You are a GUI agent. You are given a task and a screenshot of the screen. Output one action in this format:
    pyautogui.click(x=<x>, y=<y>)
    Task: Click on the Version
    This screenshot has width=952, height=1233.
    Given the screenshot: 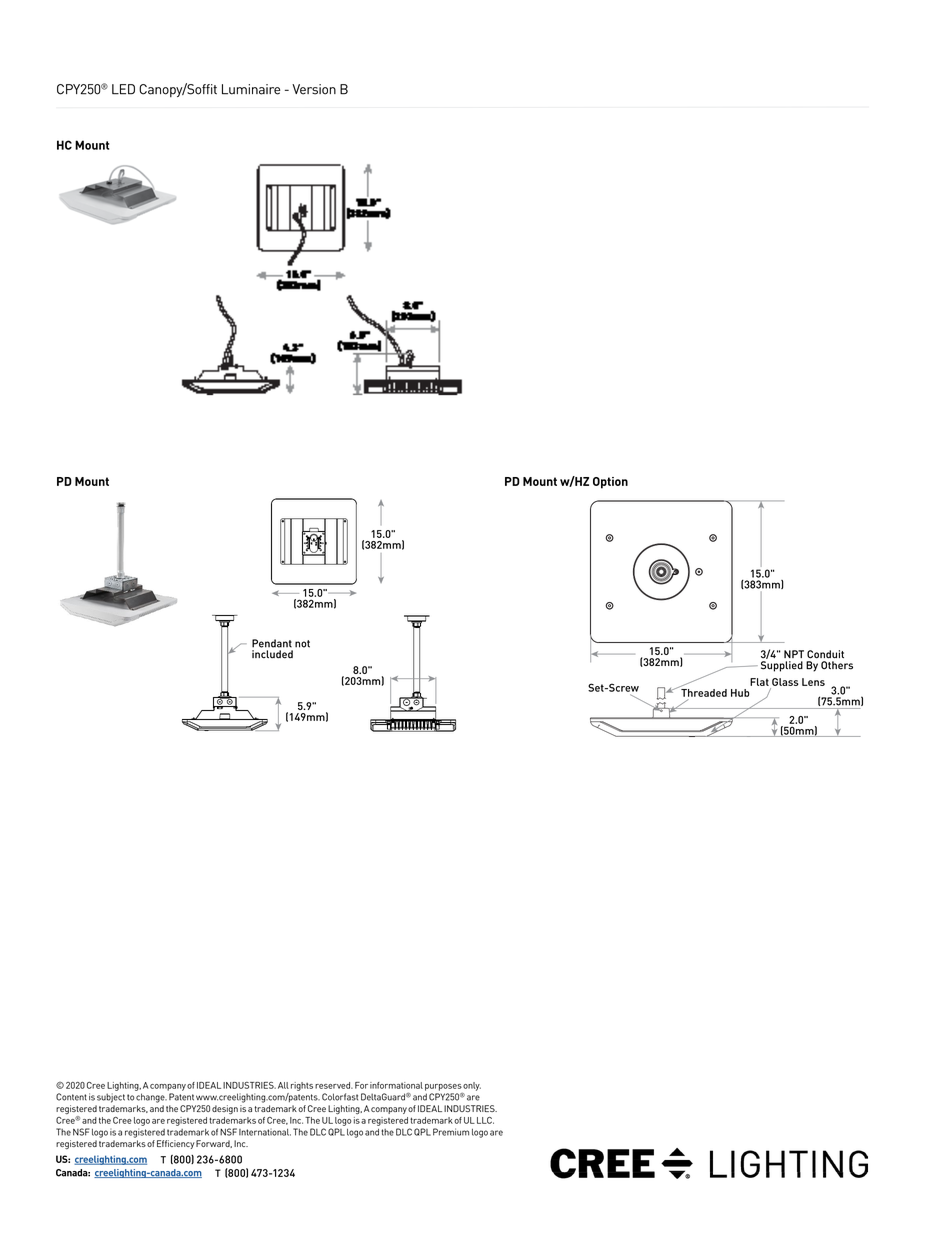 What is the action you would take?
    pyautogui.click(x=314, y=89)
